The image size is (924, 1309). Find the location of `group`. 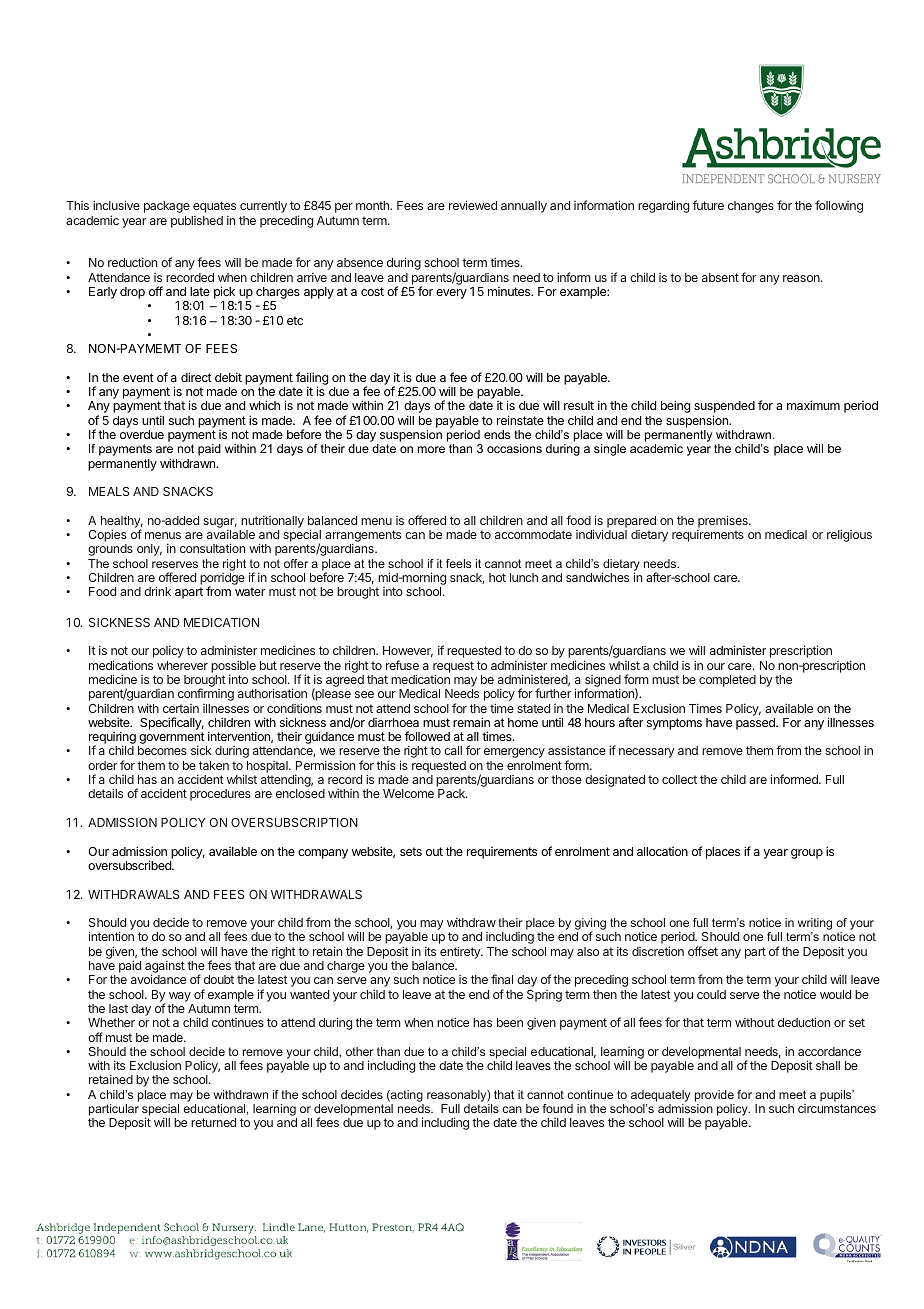

group is located at coordinates (807, 854).
